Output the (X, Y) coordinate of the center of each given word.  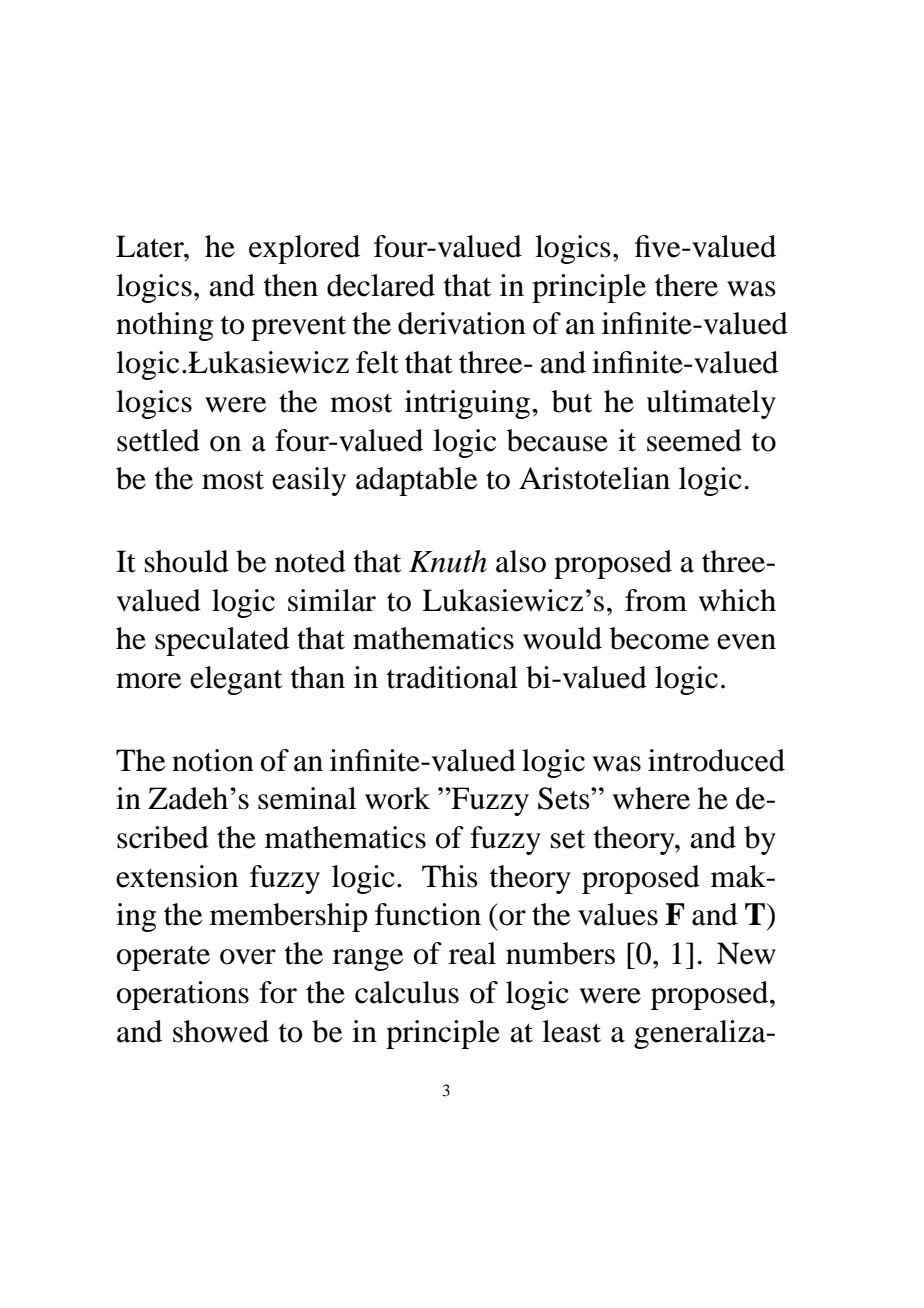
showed (221, 1031)
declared (381, 285)
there (686, 285)
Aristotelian (594, 478)
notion (213, 760)
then (291, 285)
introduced (716, 760)
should (187, 561)
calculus (407, 992)
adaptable (417, 481)
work (397, 798)
